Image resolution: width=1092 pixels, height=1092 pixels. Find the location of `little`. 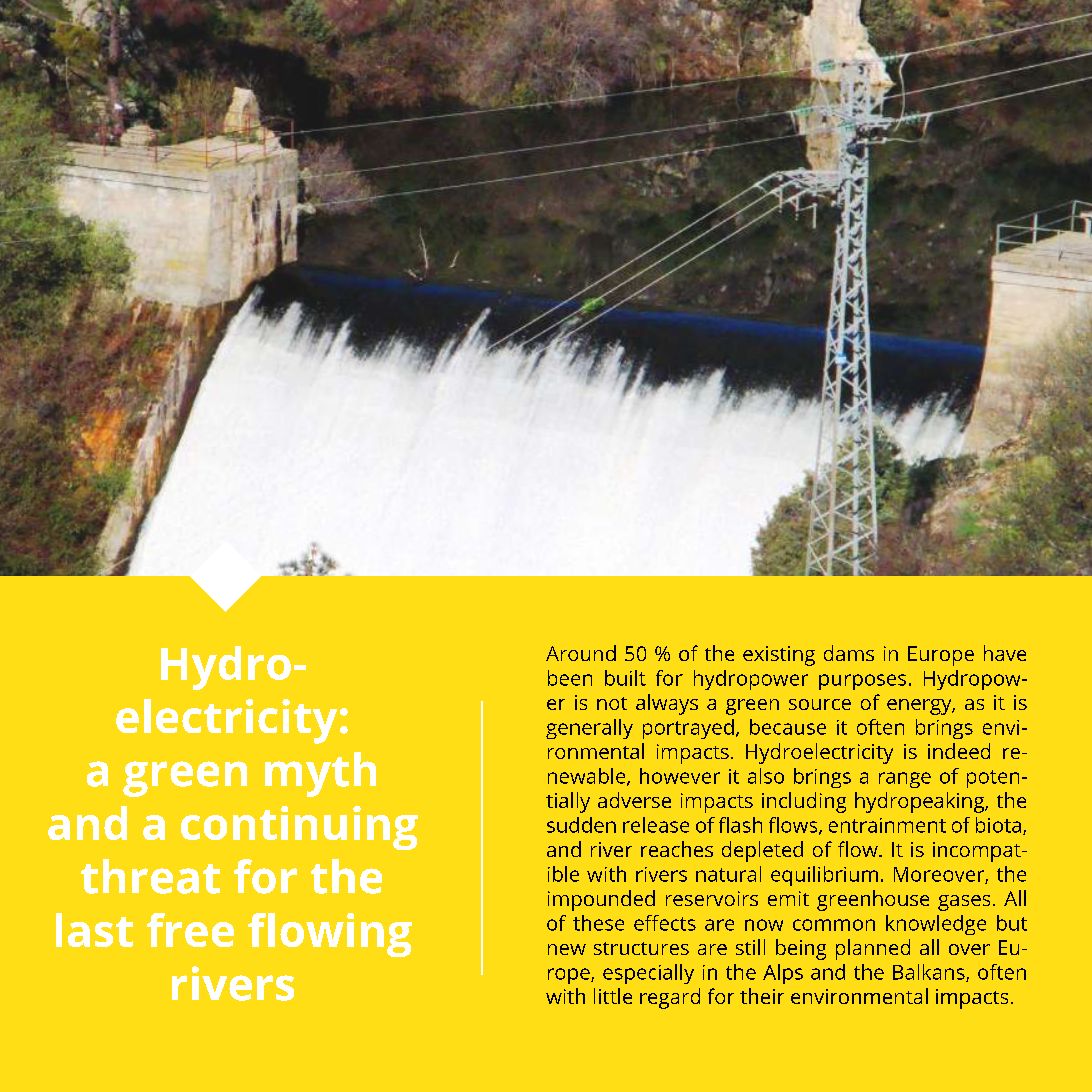

little is located at coordinates (613, 996).
